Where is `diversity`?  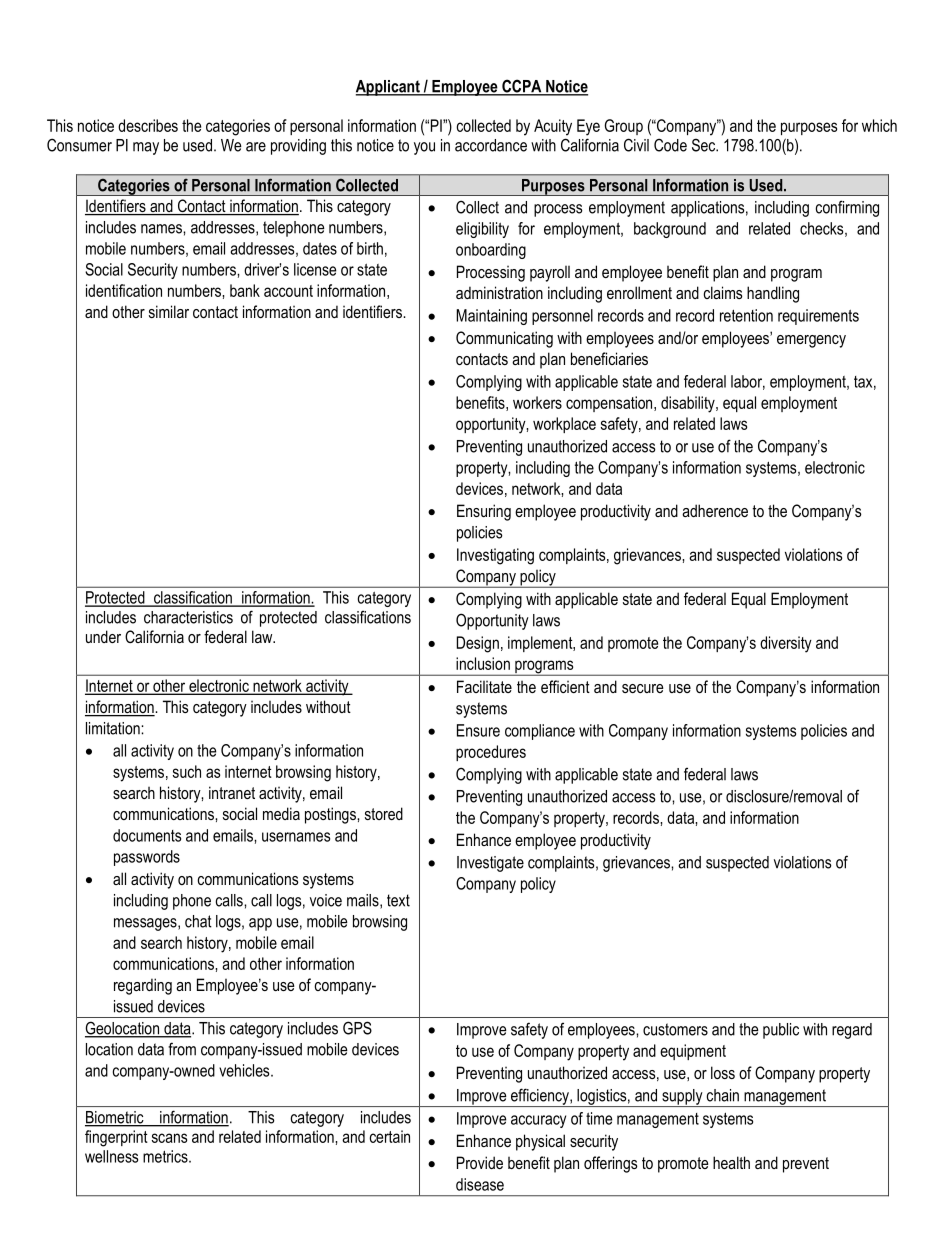
diversity is located at coordinates (786, 644).
